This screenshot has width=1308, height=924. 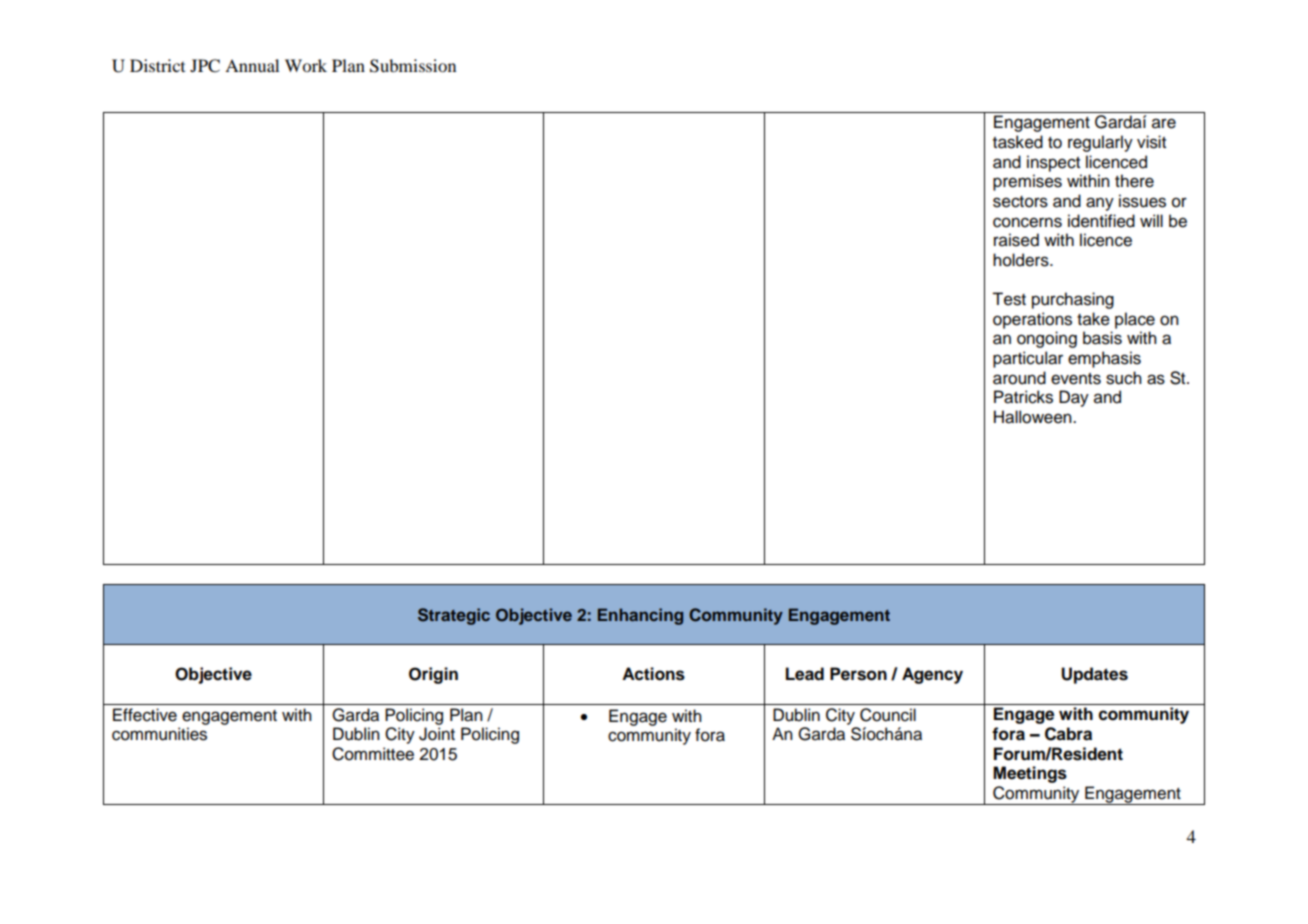 I want to click on holders, so click(x=1022, y=260).
